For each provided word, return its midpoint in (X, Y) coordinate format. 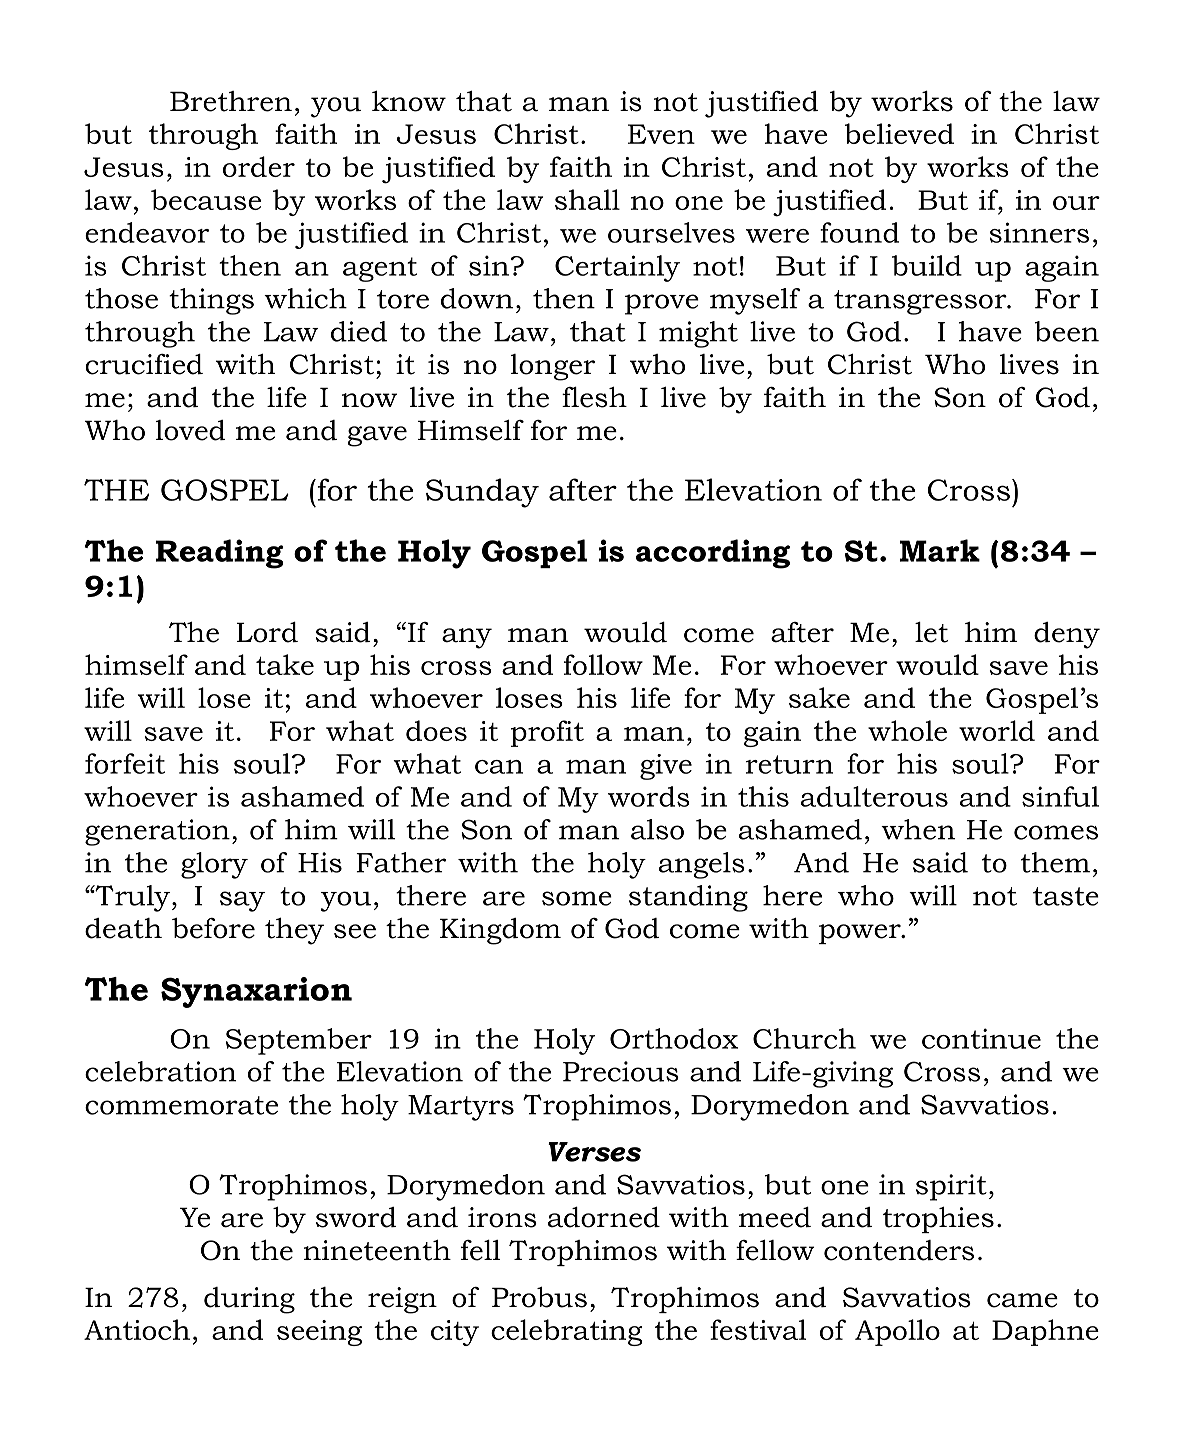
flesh (594, 397)
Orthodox (674, 1038)
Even (661, 134)
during (249, 1300)
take (285, 664)
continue (981, 1038)
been (1067, 331)
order (259, 166)
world (997, 730)
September (299, 1041)
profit (547, 733)
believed (899, 133)
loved (190, 430)
